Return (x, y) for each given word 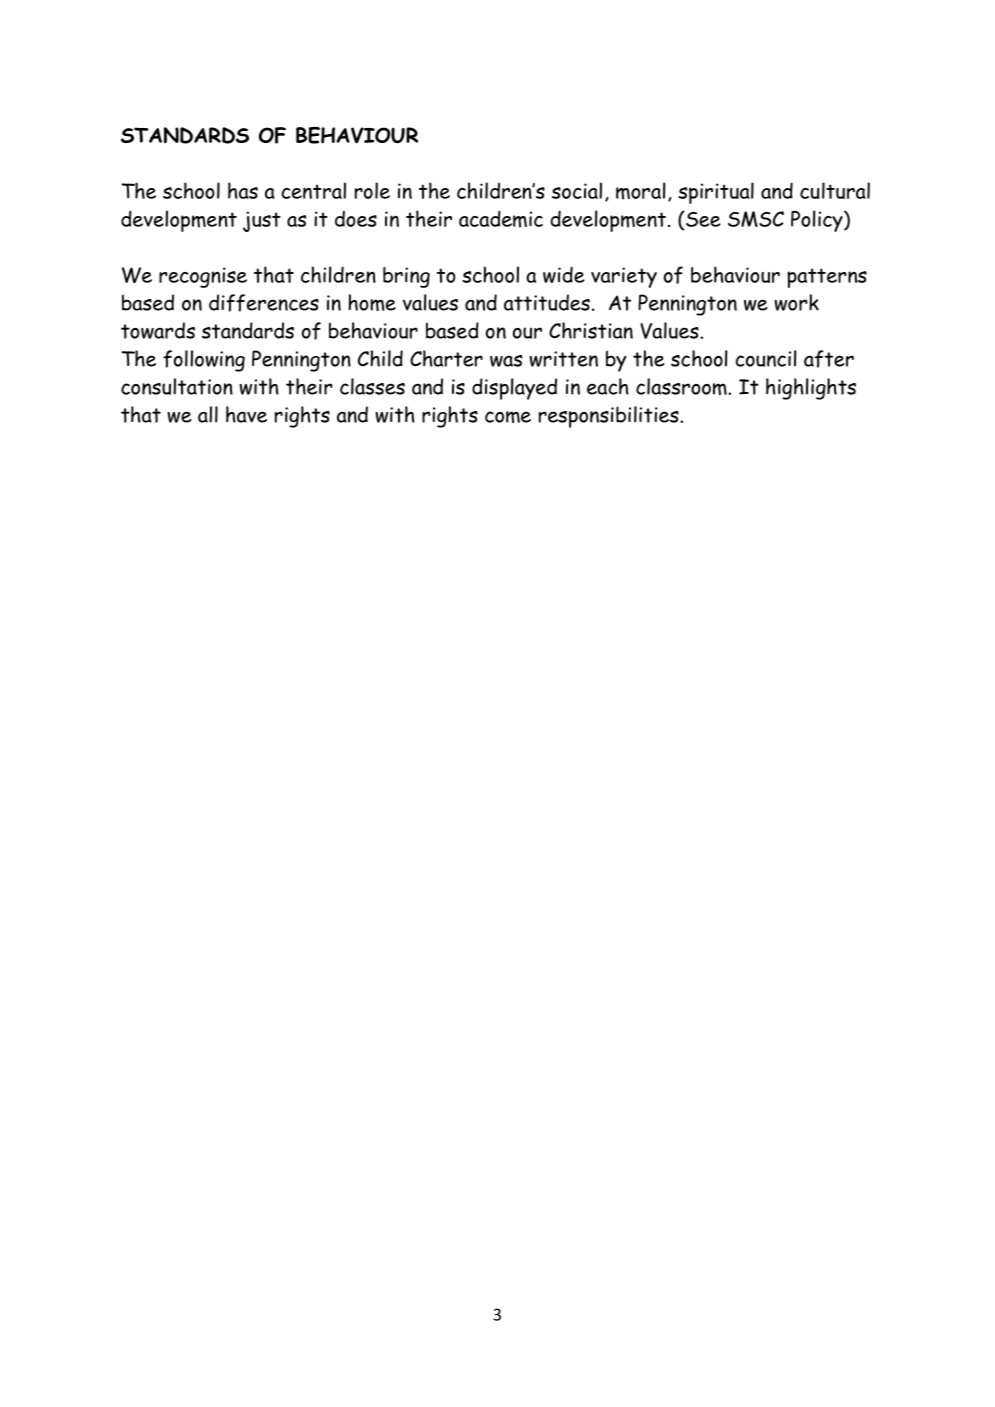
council (766, 358)
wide (564, 274)
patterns (827, 278)
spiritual (716, 193)
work (796, 302)
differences (264, 303)
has (243, 190)
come (508, 417)
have (246, 414)
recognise (203, 277)
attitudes (547, 302)
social (577, 190)
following (204, 361)
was (506, 361)
